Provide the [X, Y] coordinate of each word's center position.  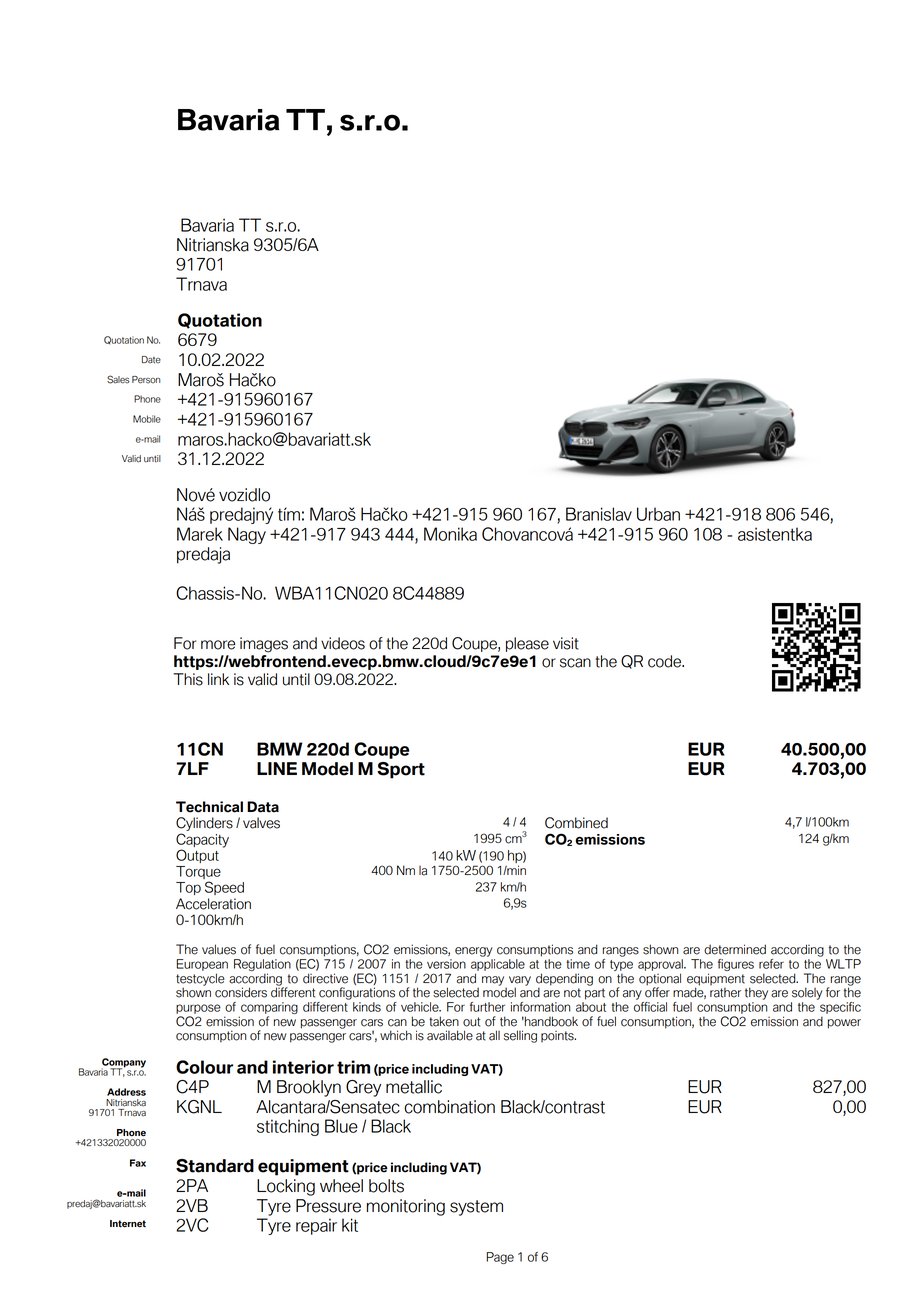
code [665, 661]
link [218, 679]
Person [146, 380]
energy [474, 952]
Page [500, 1258]
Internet [128, 1224]
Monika [450, 534]
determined [735, 949]
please [527, 644]
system [476, 1208]
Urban [658, 514]
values [219, 949]
